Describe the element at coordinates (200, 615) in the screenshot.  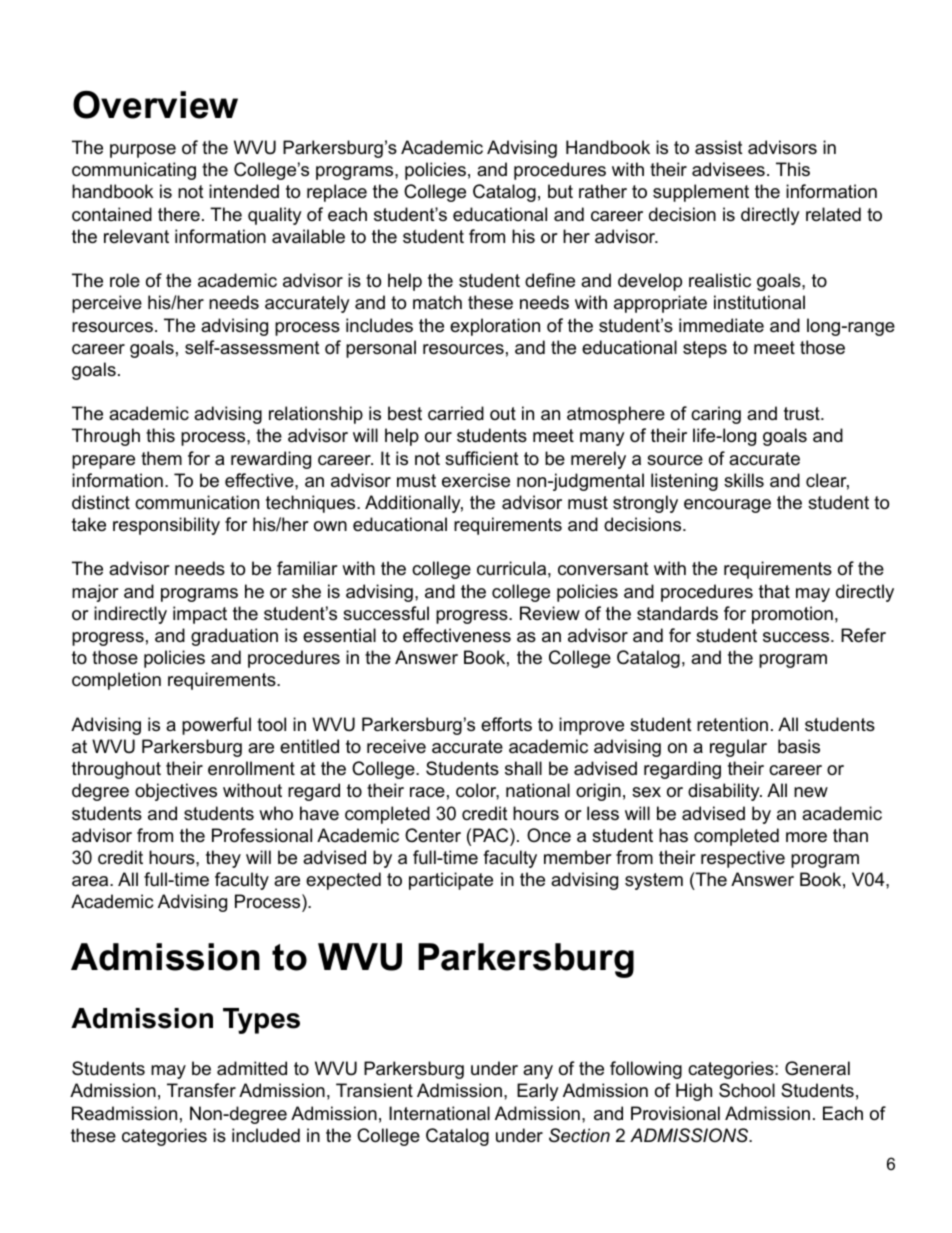
I see `impact` at that location.
